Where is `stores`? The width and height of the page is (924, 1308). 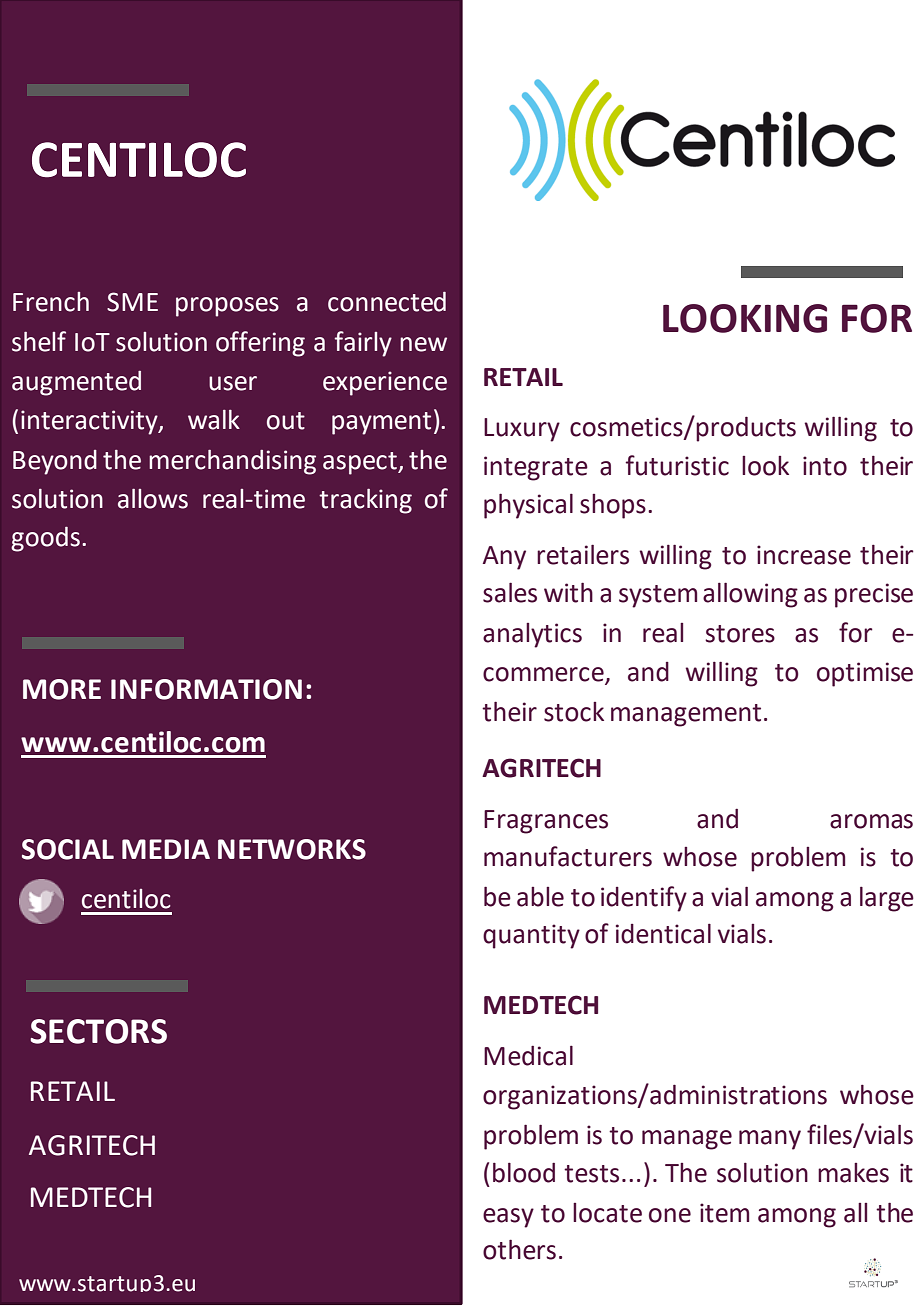 stores is located at coordinates (740, 634).
